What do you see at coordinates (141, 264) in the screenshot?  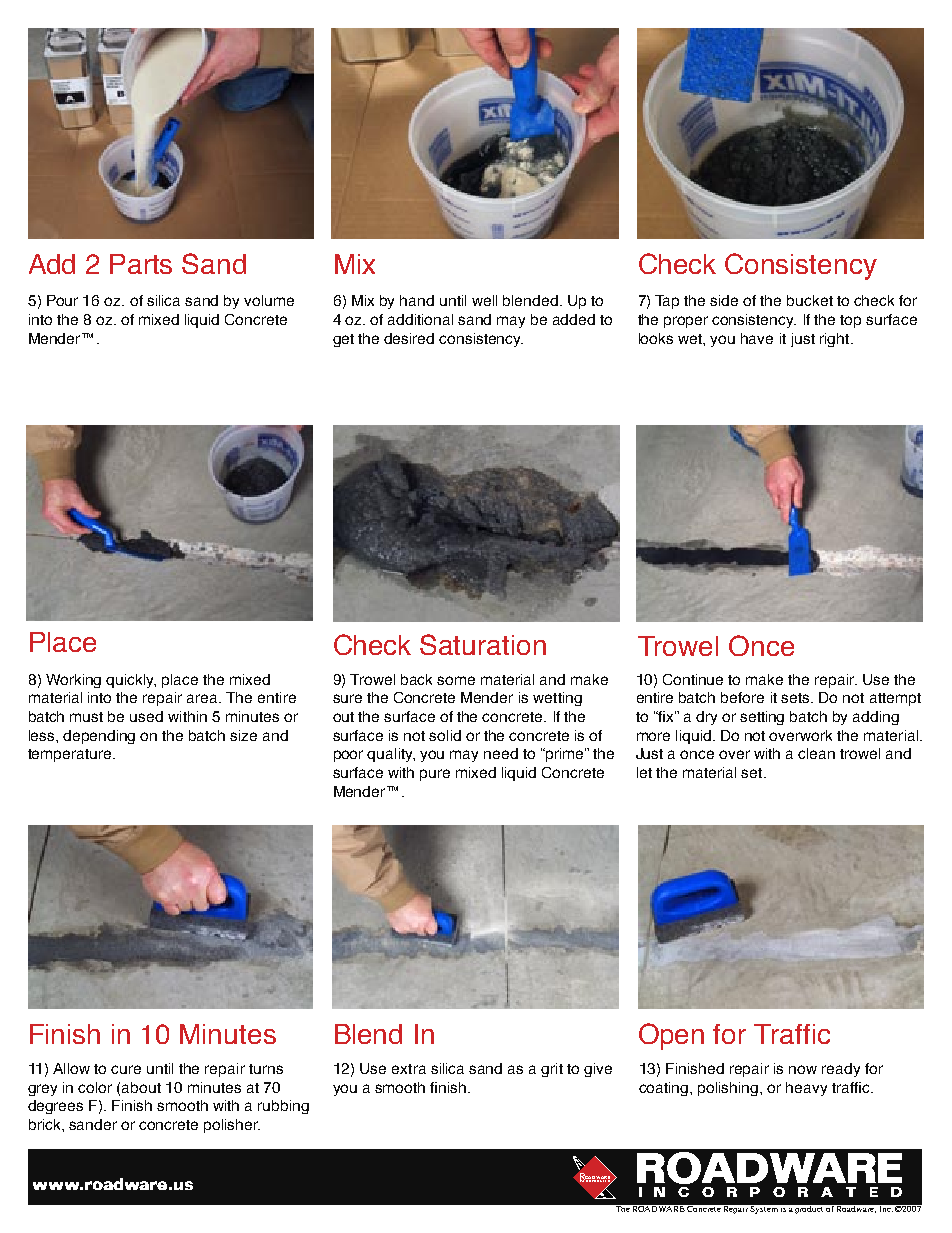 I see `Parts` at bounding box center [141, 264].
